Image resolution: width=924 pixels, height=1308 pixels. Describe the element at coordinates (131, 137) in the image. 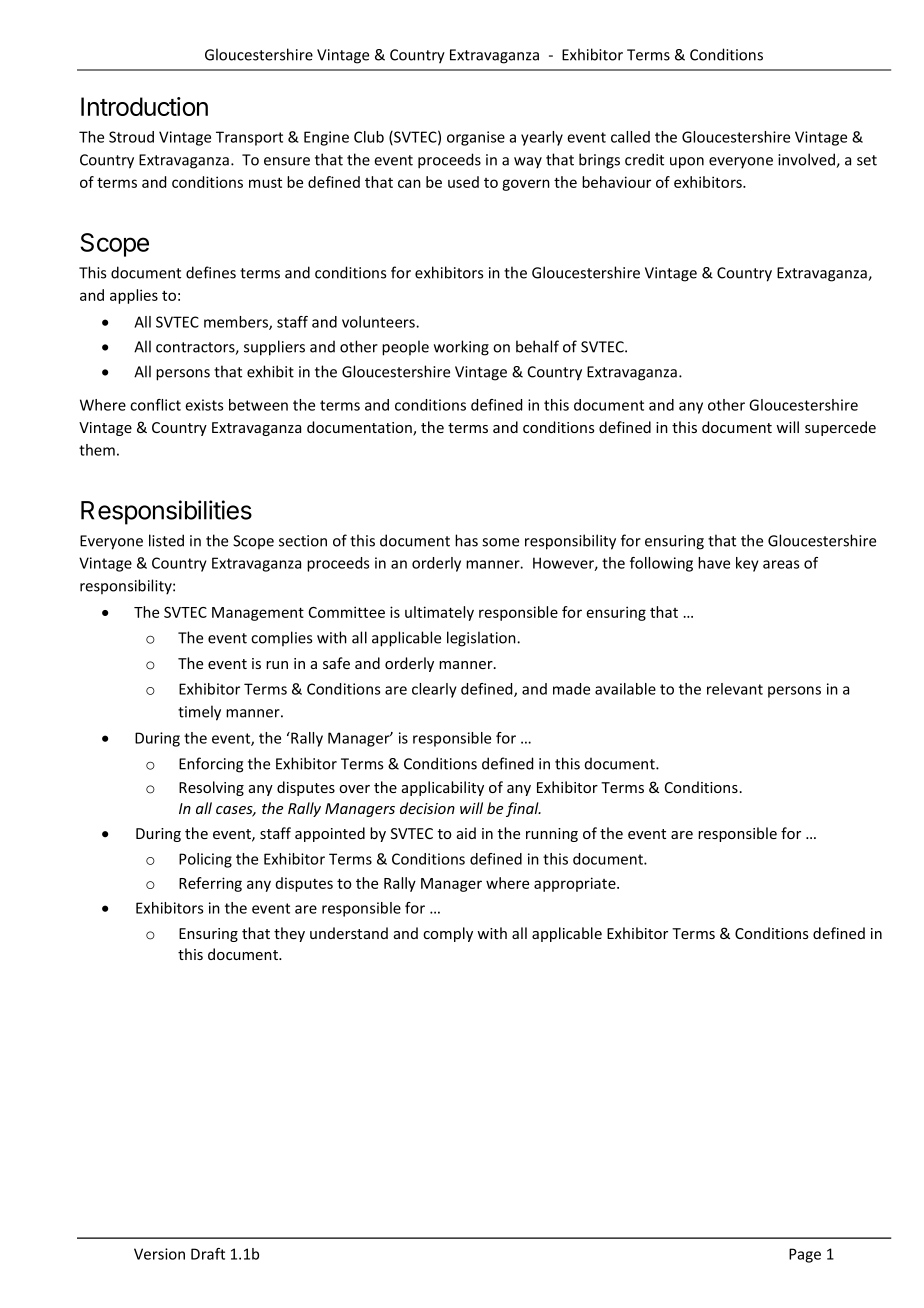

I see `Stroud` at that location.
